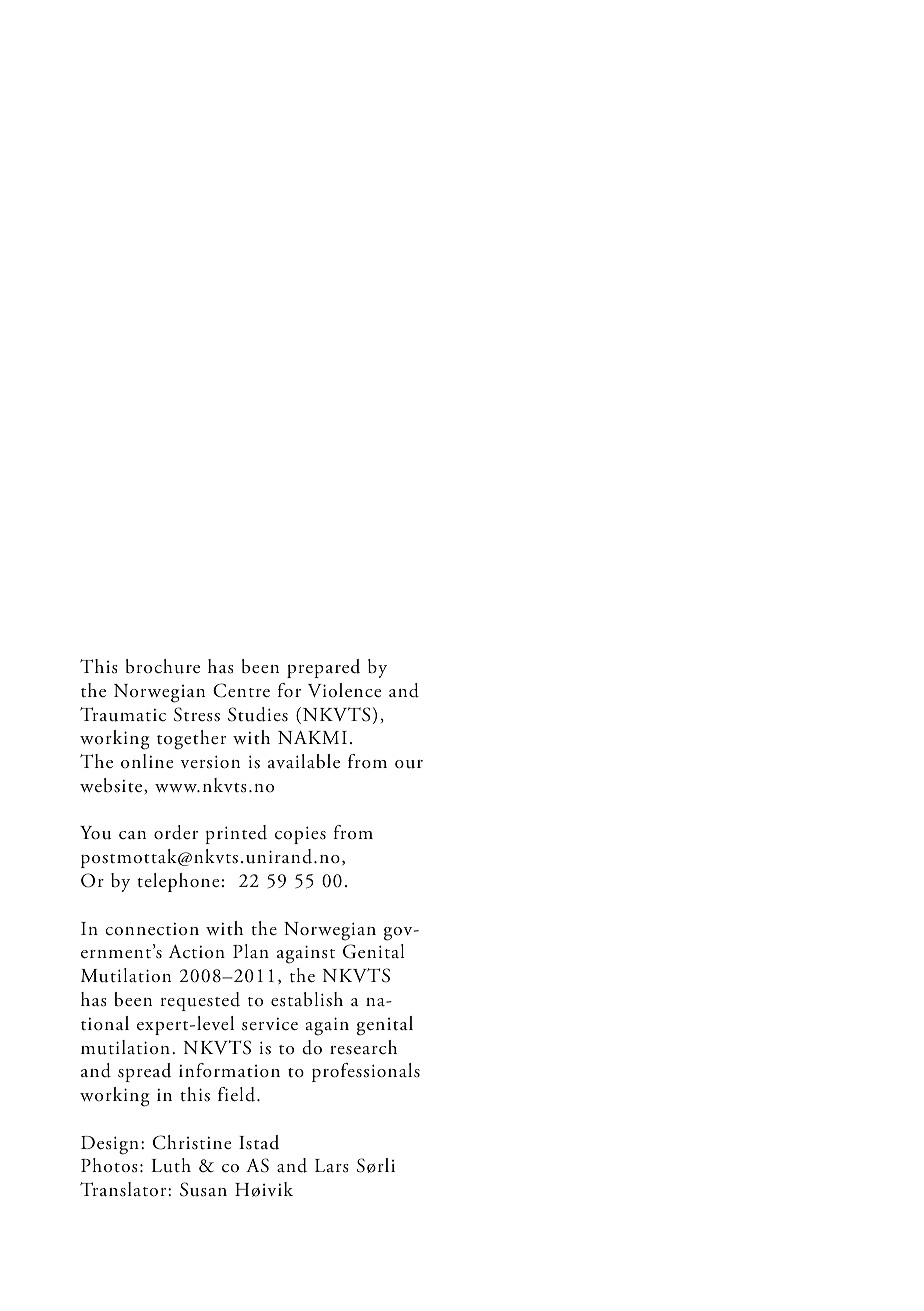  Describe the element at coordinates (123, 714) in the screenshot. I see `Traumatic` at that location.
